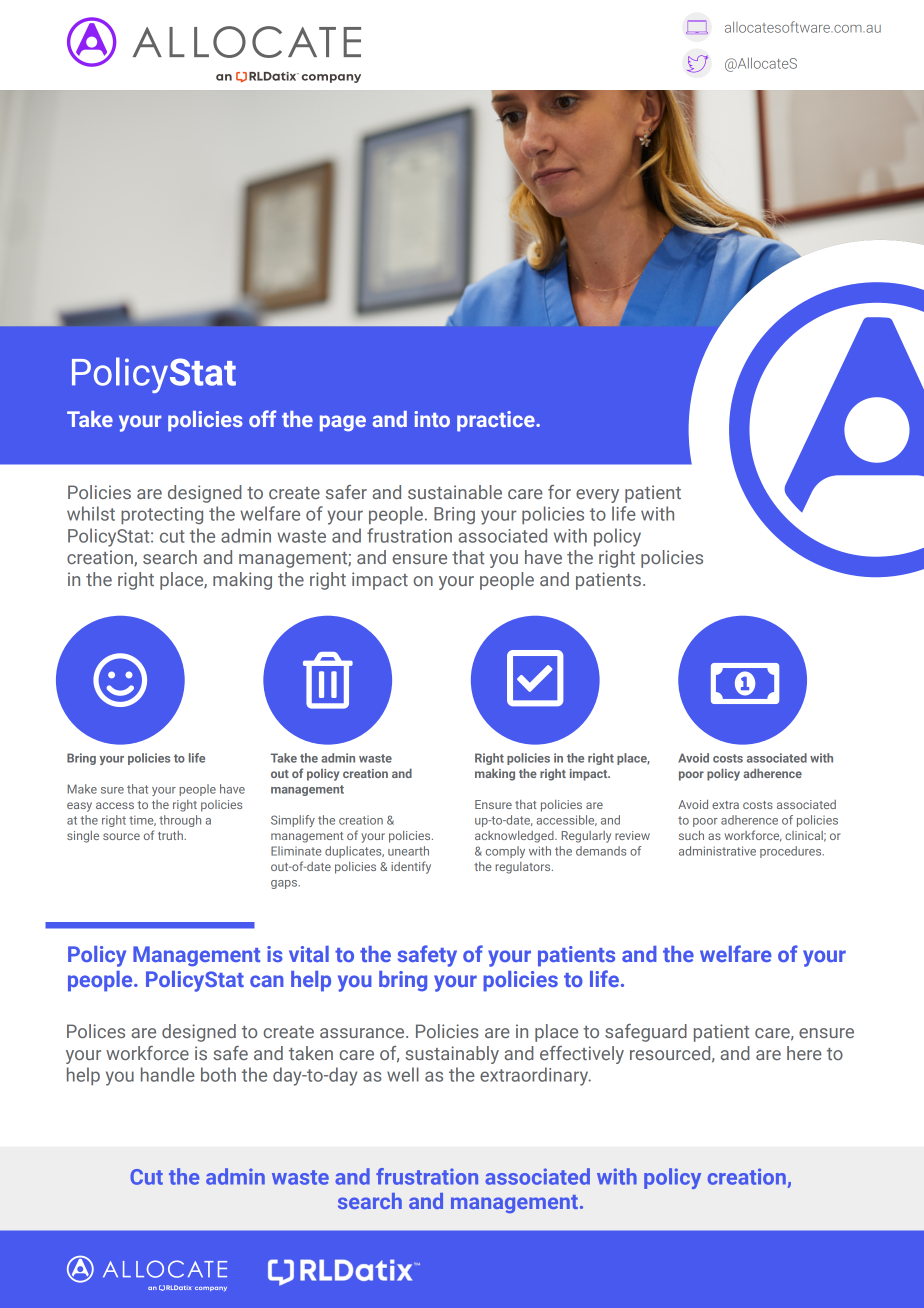 The height and width of the page is (1308, 924). Describe the element at coordinates (262, 418) in the page. I see `off` at that location.
